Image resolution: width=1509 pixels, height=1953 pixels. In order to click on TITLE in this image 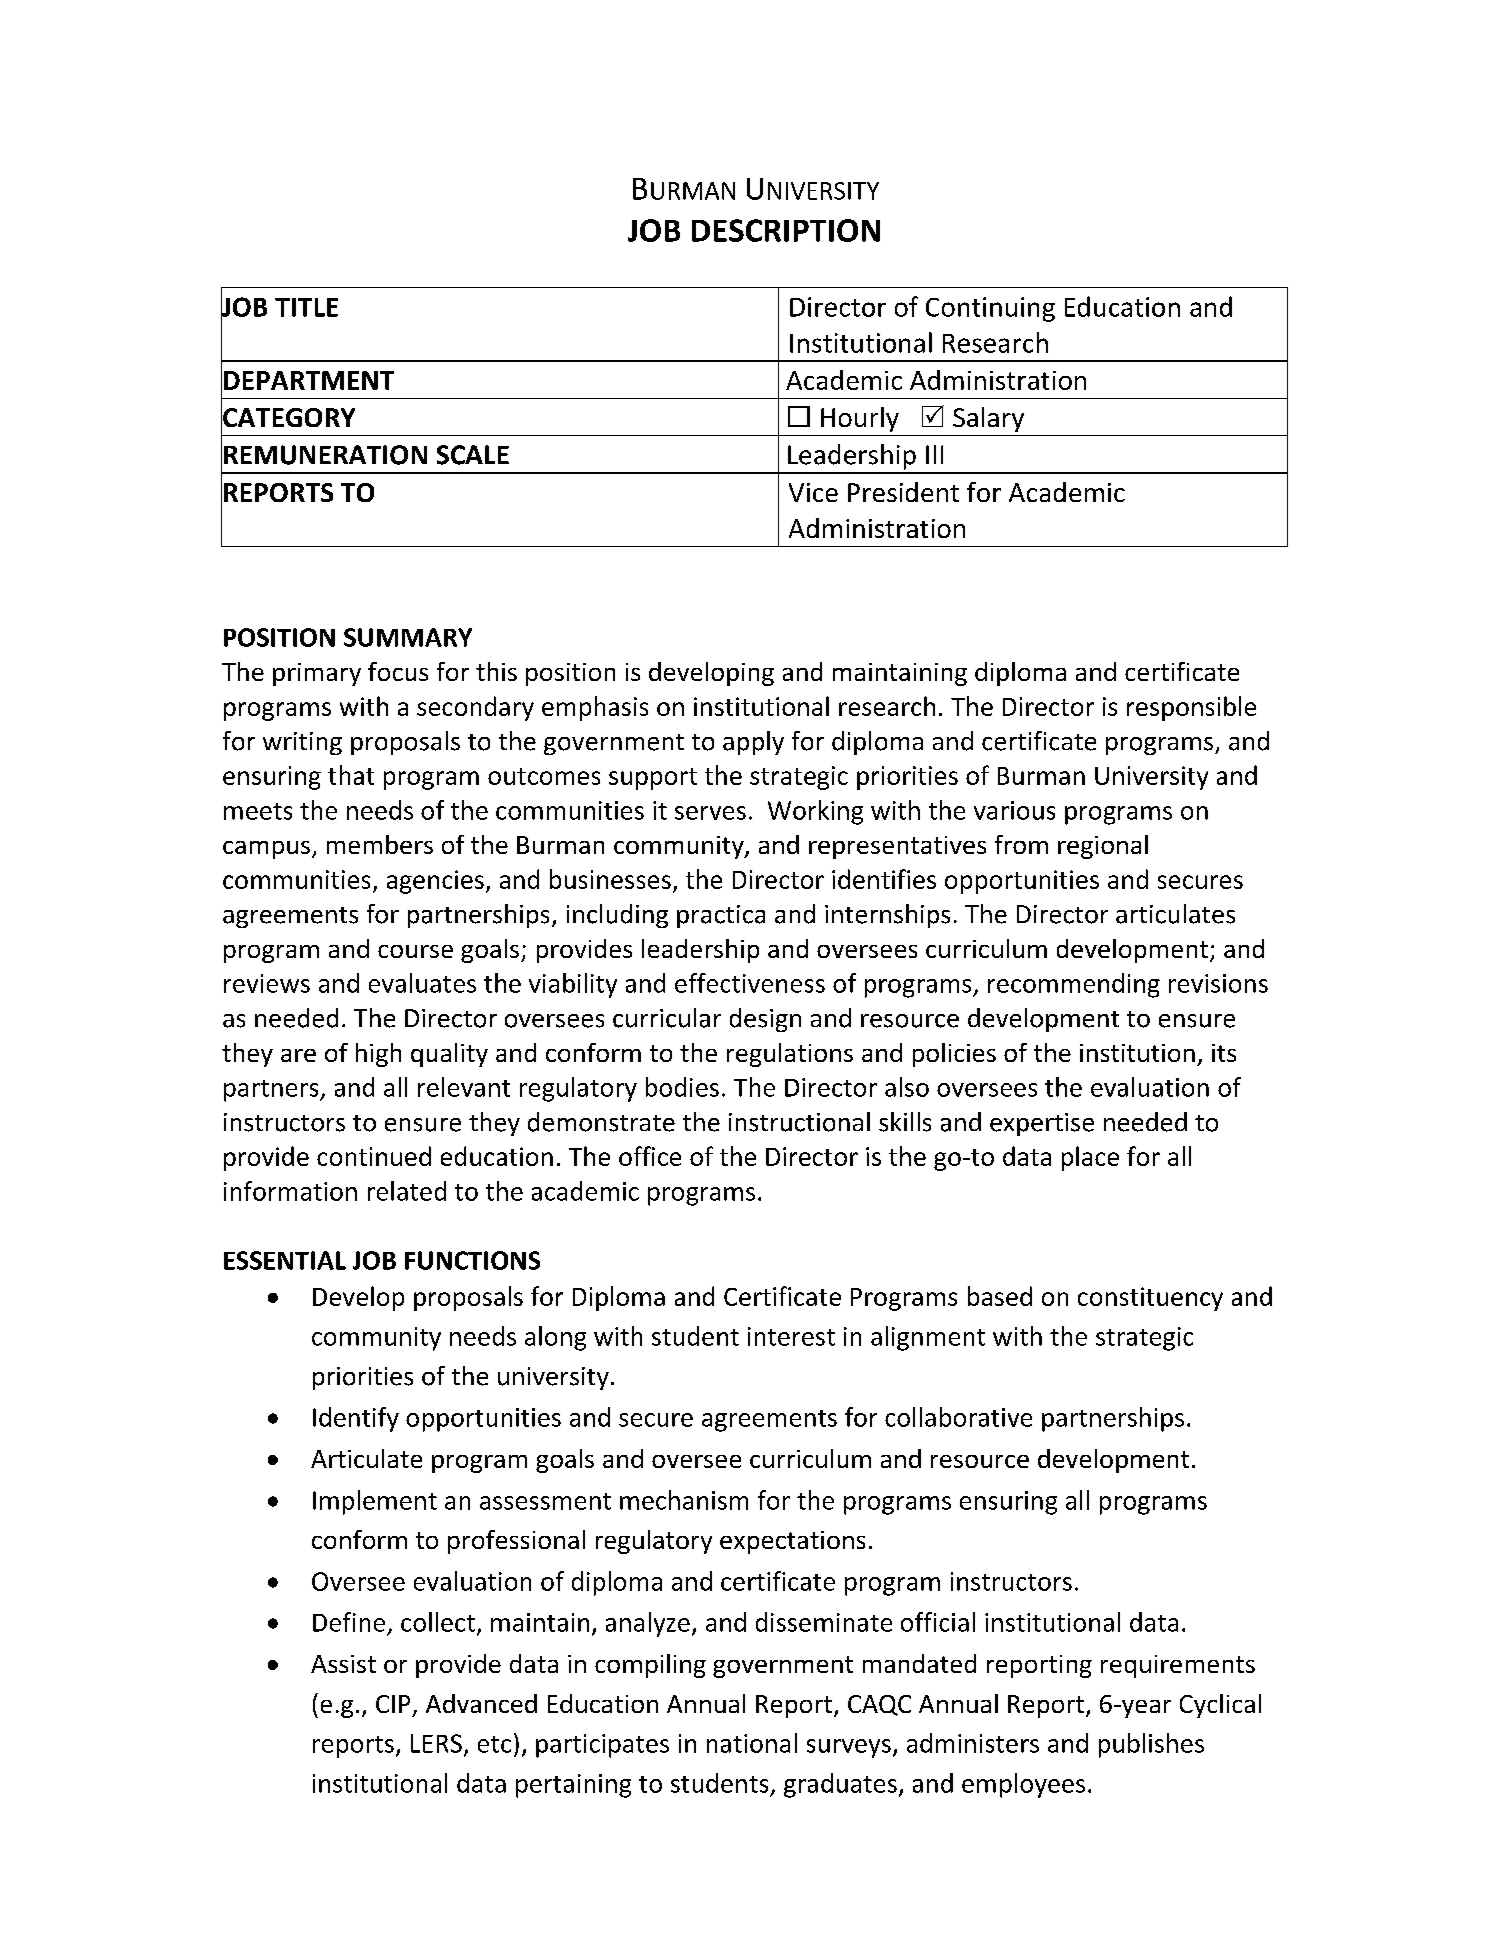, I will do `click(306, 307)`.
